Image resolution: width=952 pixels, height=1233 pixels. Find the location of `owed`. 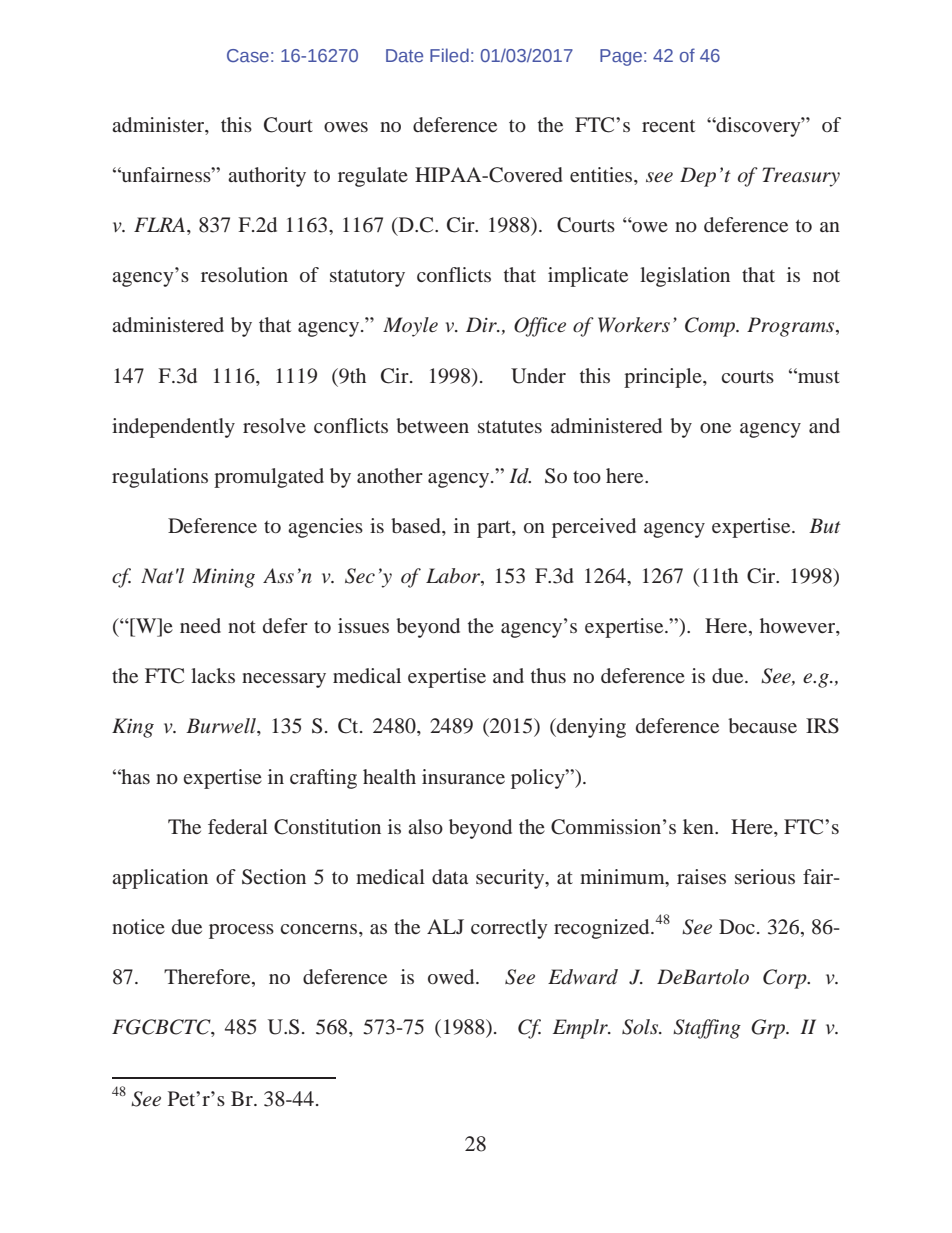

owed is located at coordinates (452, 976).
